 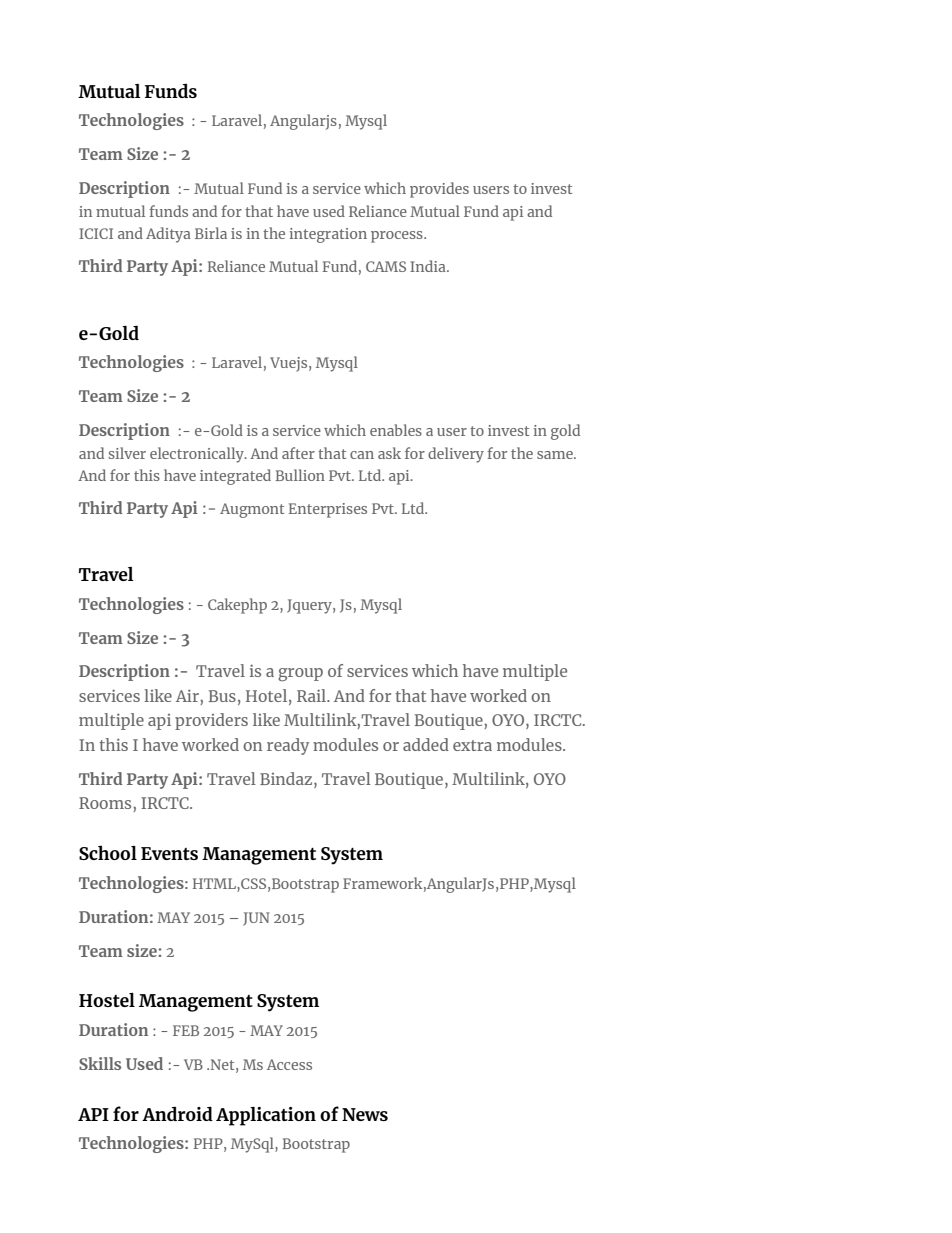 What do you see at coordinates (300, 674) in the document?
I see `group` at bounding box center [300, 674].
